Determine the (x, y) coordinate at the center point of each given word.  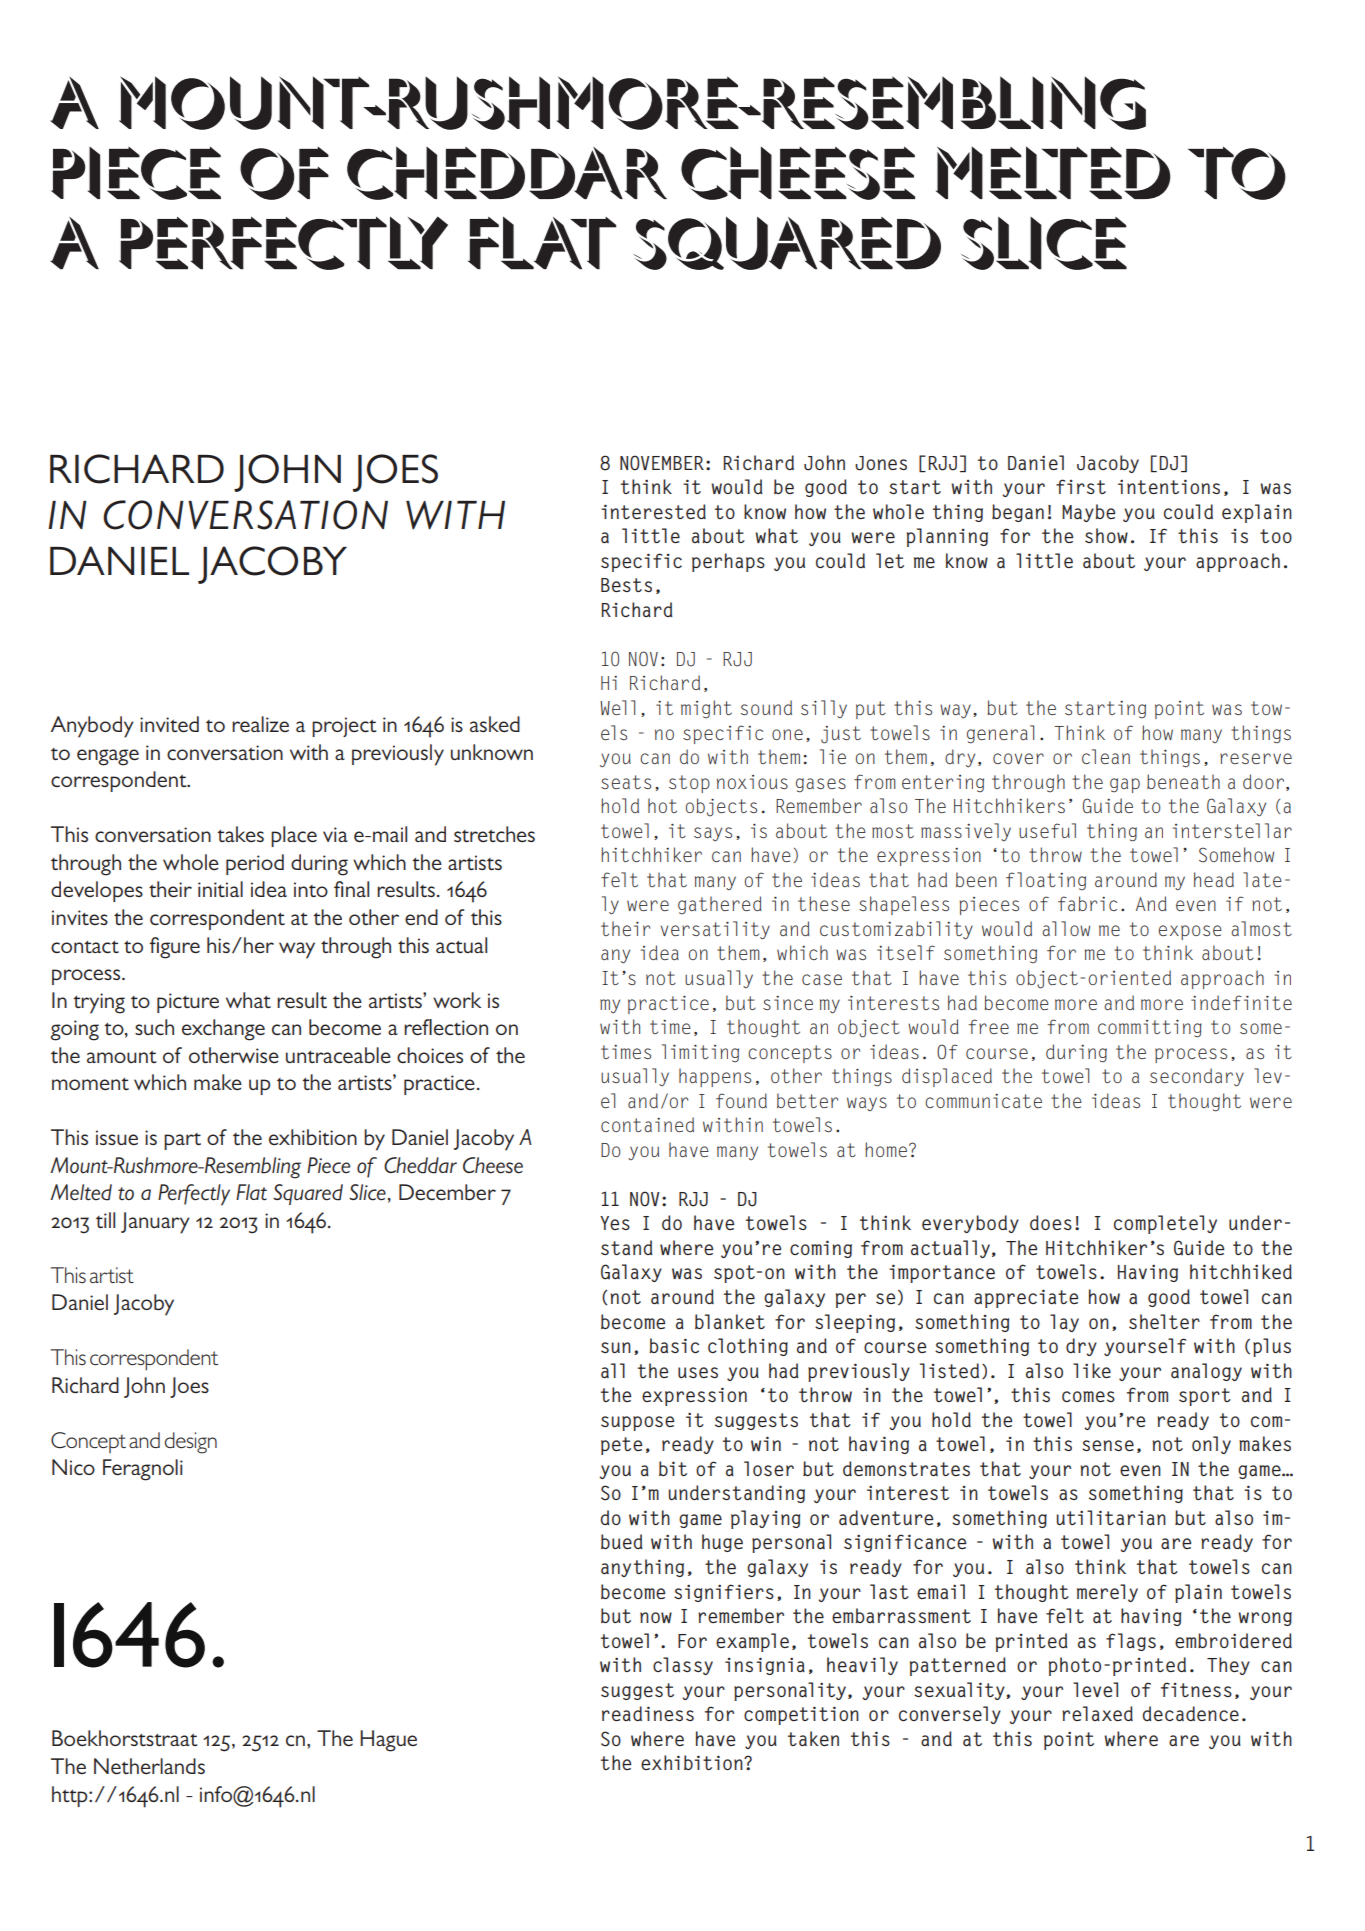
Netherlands (149, 1766)
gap (1125, 785)
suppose (637, 1423)
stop (689, 784)
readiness (648, 1713)
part (182, 1141)
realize (260, 724)
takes (240, 834)
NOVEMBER (662, 463)
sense (1108, 1445)
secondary (1197, 1077)
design (190, 1443)
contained (647, 1124)
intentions (1169, 486)
